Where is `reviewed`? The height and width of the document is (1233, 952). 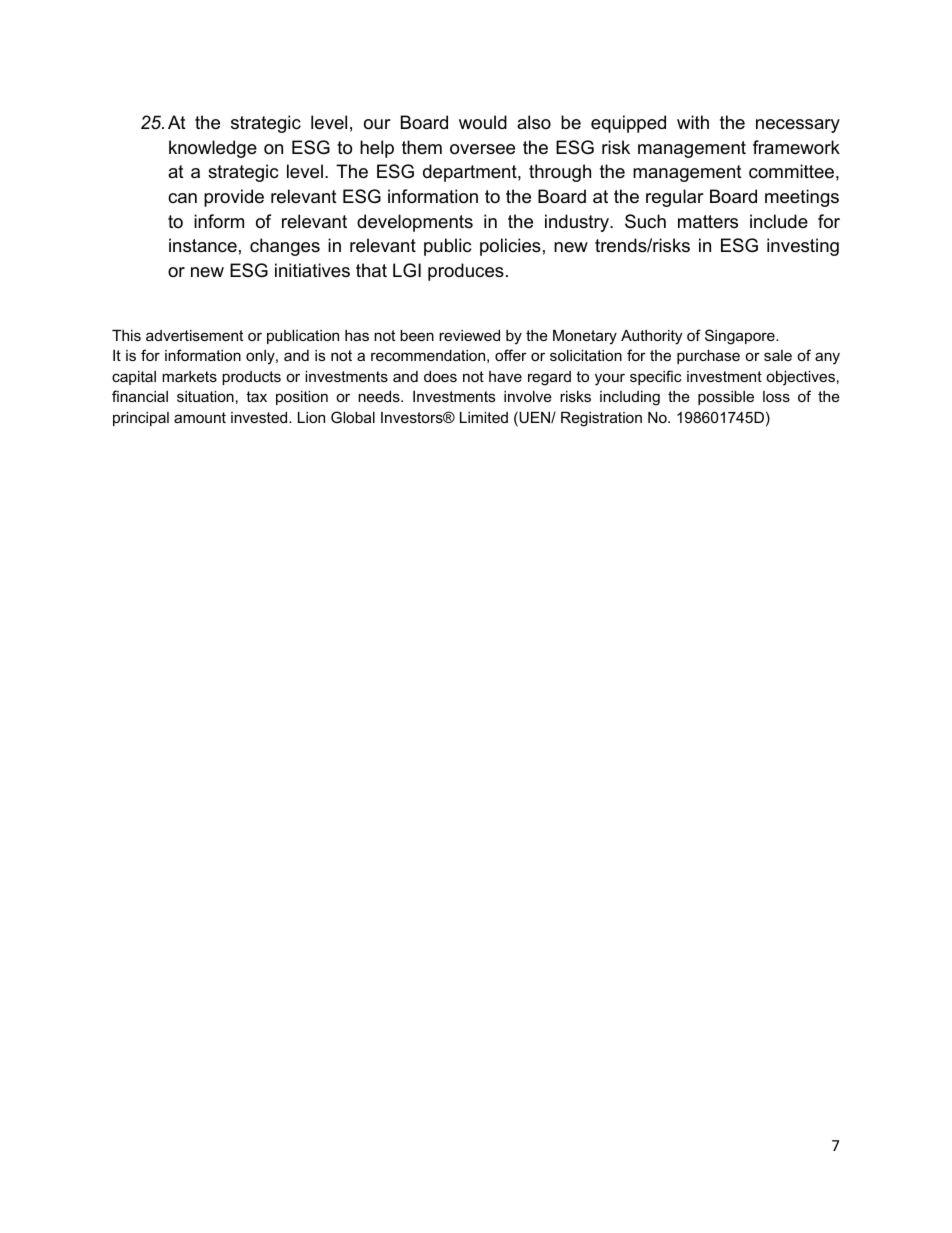
reviewed is located at coordinates (469, 335).
